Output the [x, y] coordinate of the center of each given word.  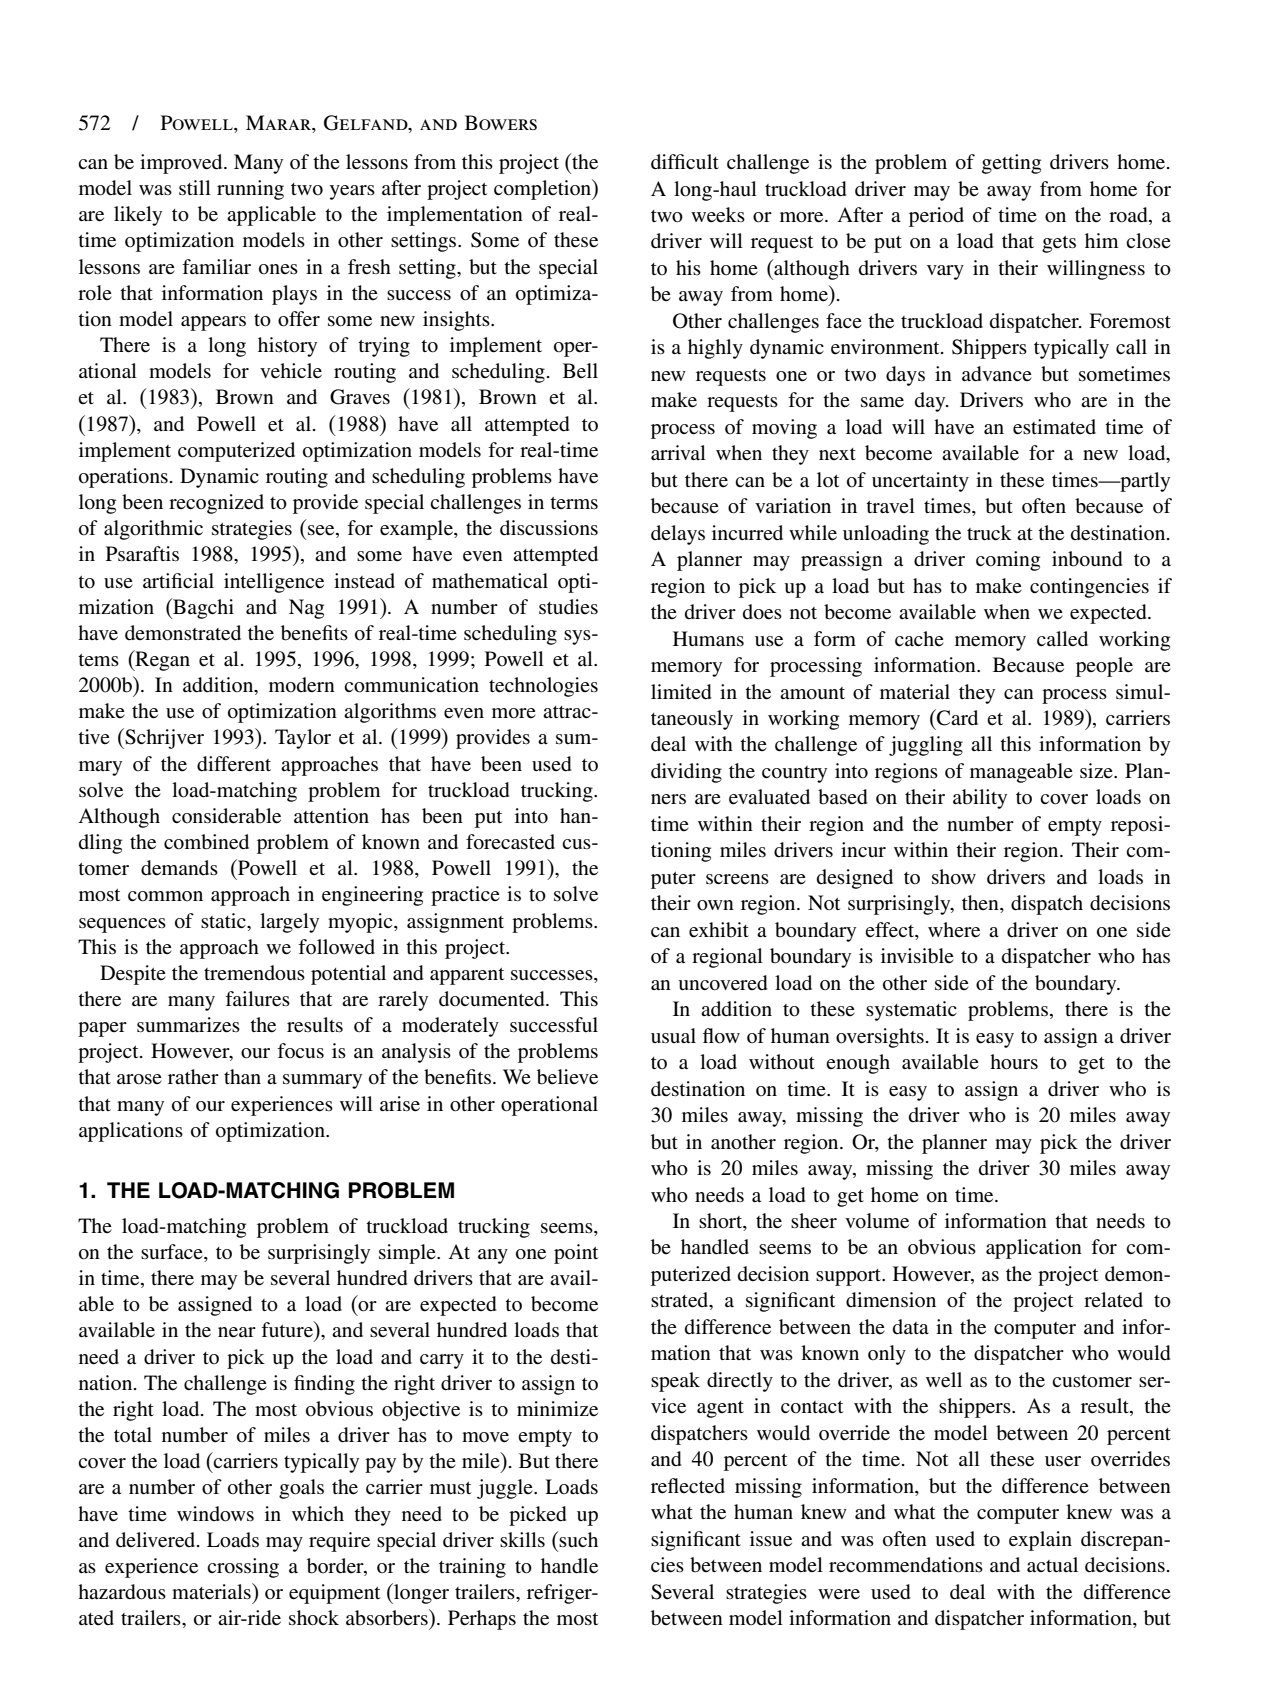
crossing [243, 1568]
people [1104, 667]
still [195, 187]
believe [567, 1077]
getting [1011, 164]
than [242, 1076]
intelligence [274, 583]
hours [1014, 1062]
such [578, 1539]
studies [568, 607]
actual [1052, 1564]
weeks [718, 215]
